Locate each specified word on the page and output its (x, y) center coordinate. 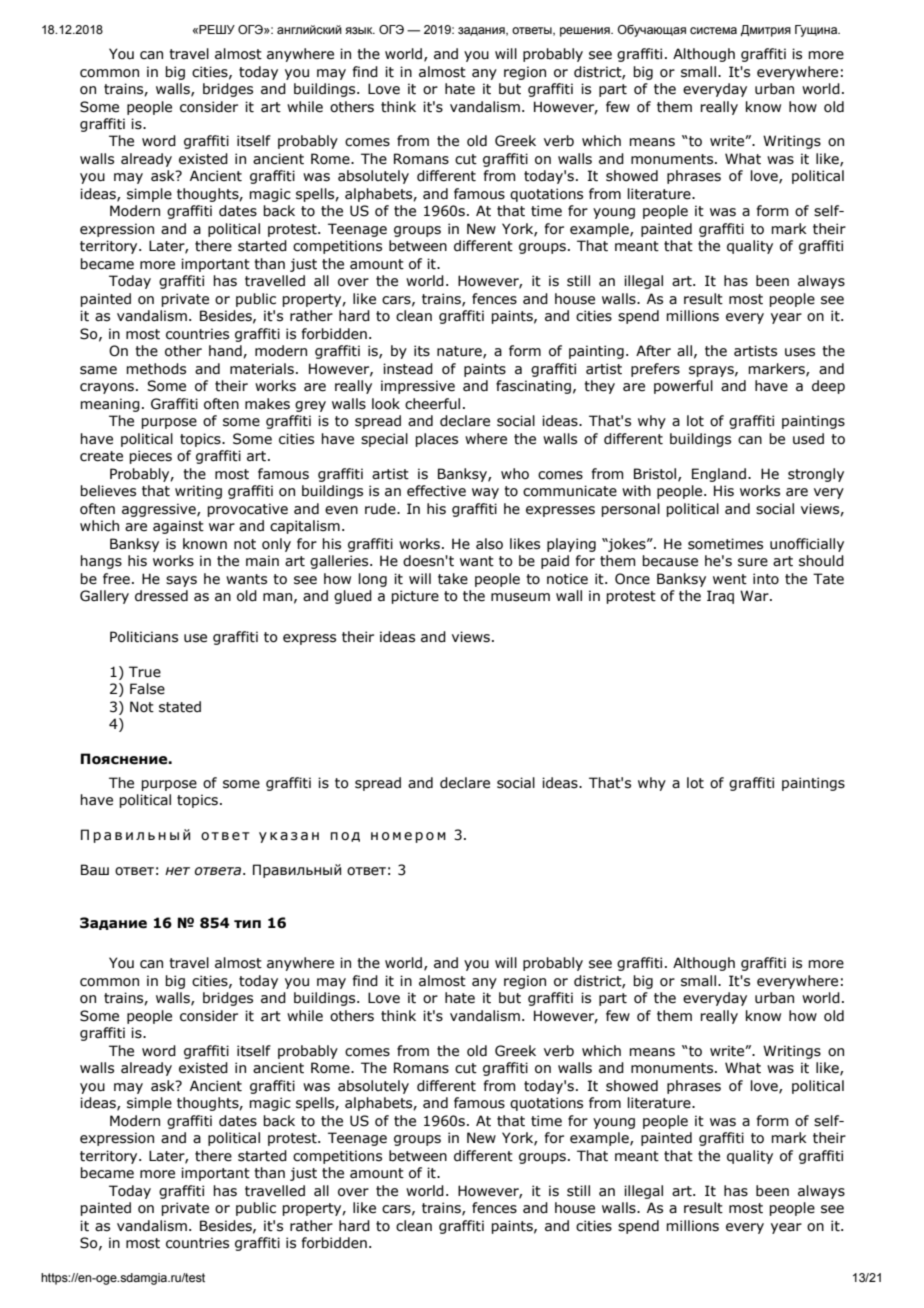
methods (156, 369)
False (147, 689)
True (145, 672)
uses (800, 352)
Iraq (720, 597)
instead (408, 369)
